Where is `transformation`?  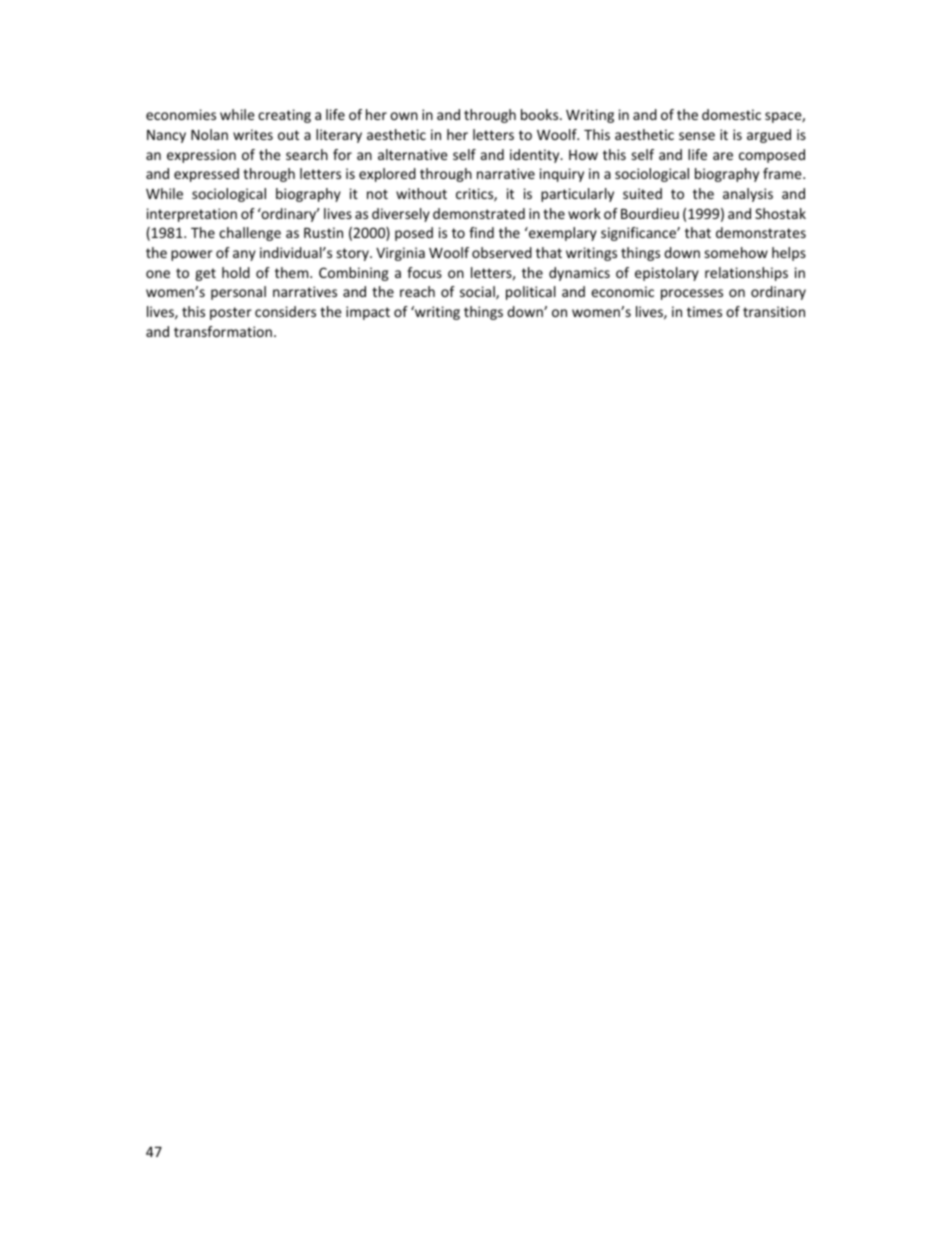
transformation is located at coordinates (223, 331).
